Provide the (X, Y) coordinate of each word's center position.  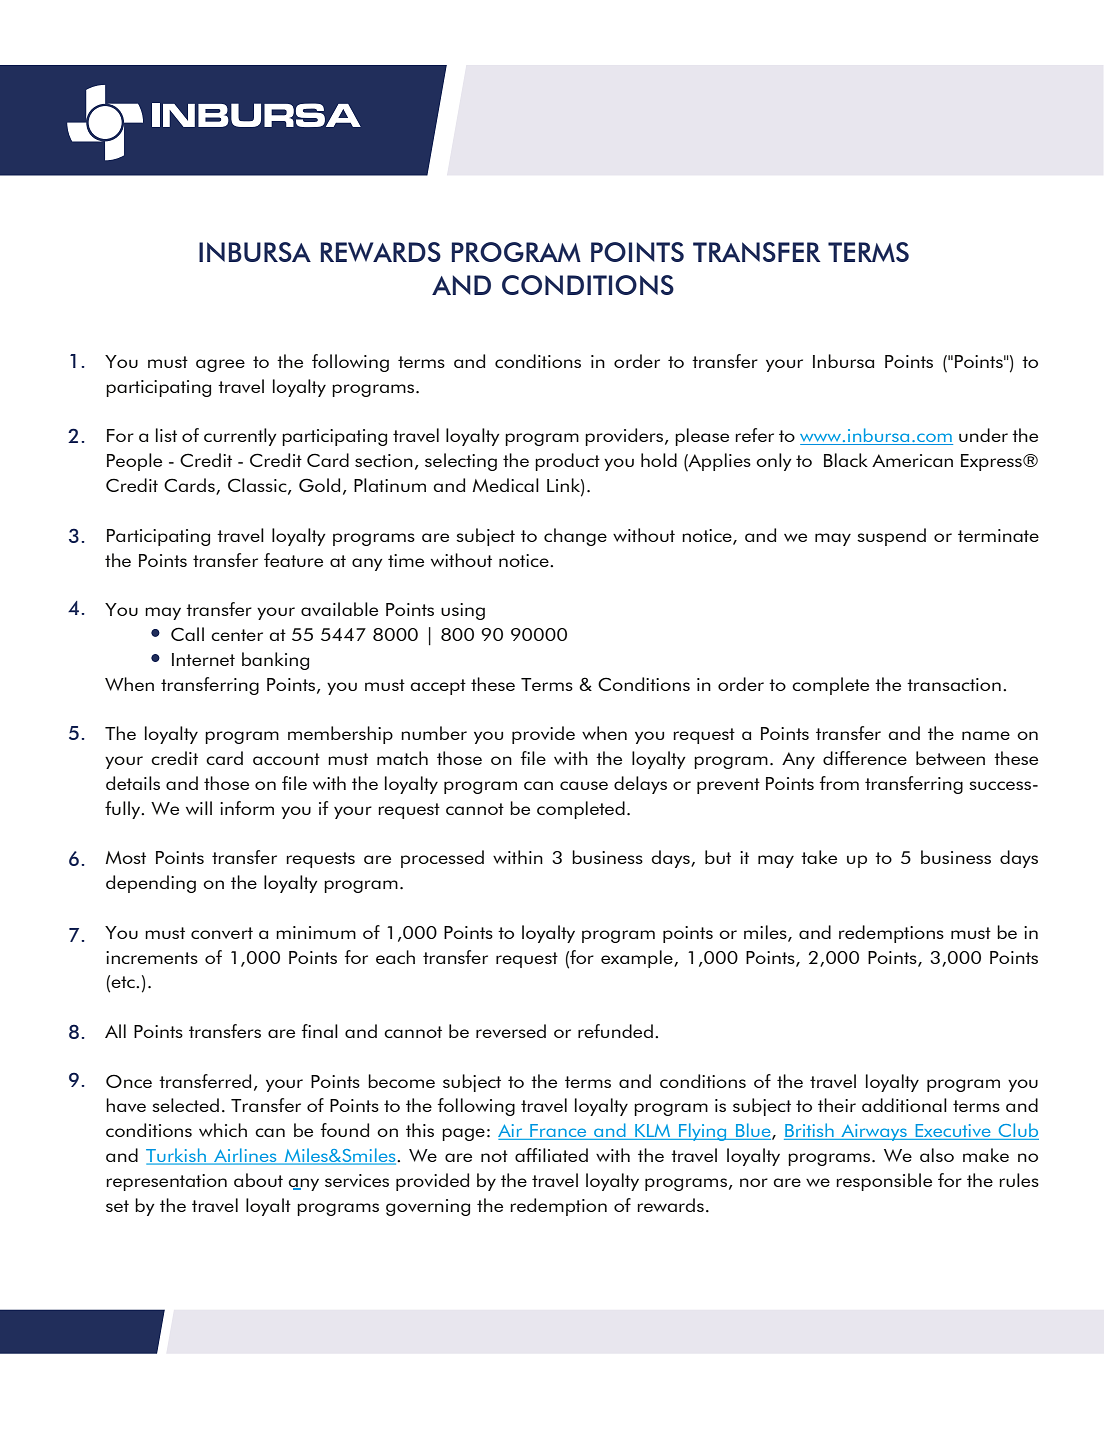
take (819, 857)
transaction (954, 684)
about (258, 1180)
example (638, 959)
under (983, 435)
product (567, 462)
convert (222, 933)
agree (220, 365)
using (463, 611)
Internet (203, 659)
